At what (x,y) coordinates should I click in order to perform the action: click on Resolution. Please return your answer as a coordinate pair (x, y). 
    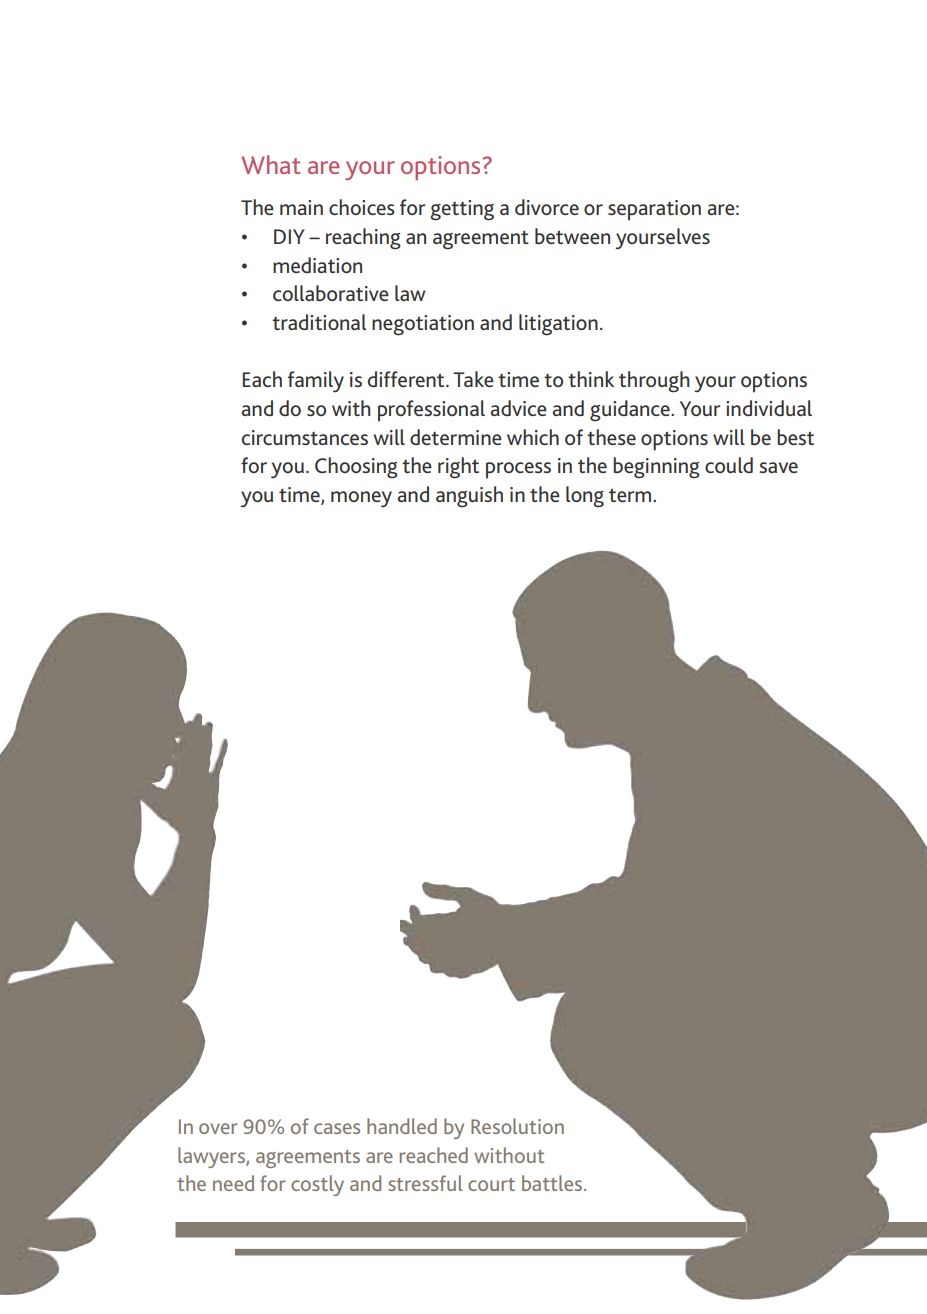
    Looking at the image, I should click on (517, 1126).
